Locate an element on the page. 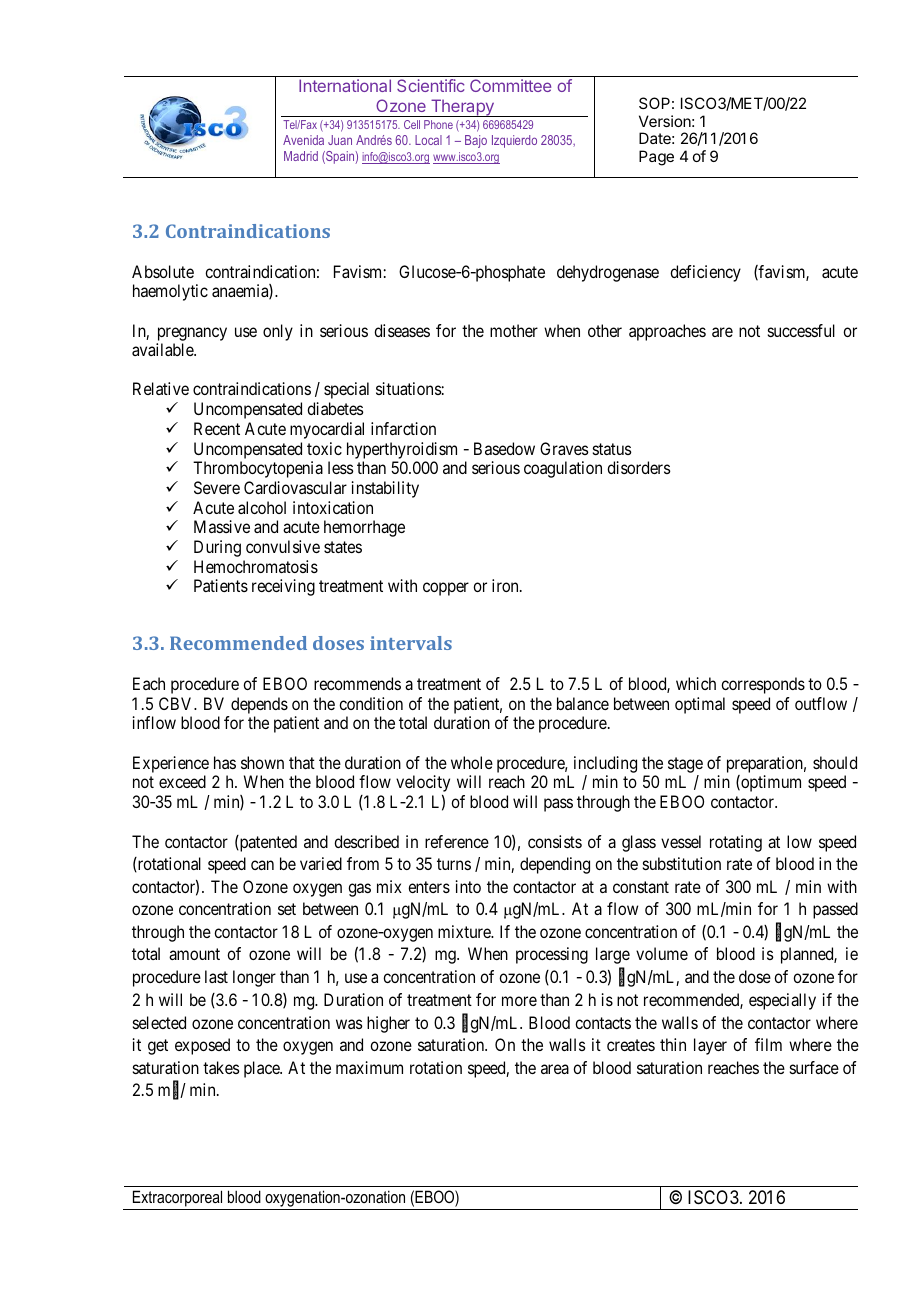  Therapy is located at coordinates (462, 108).
